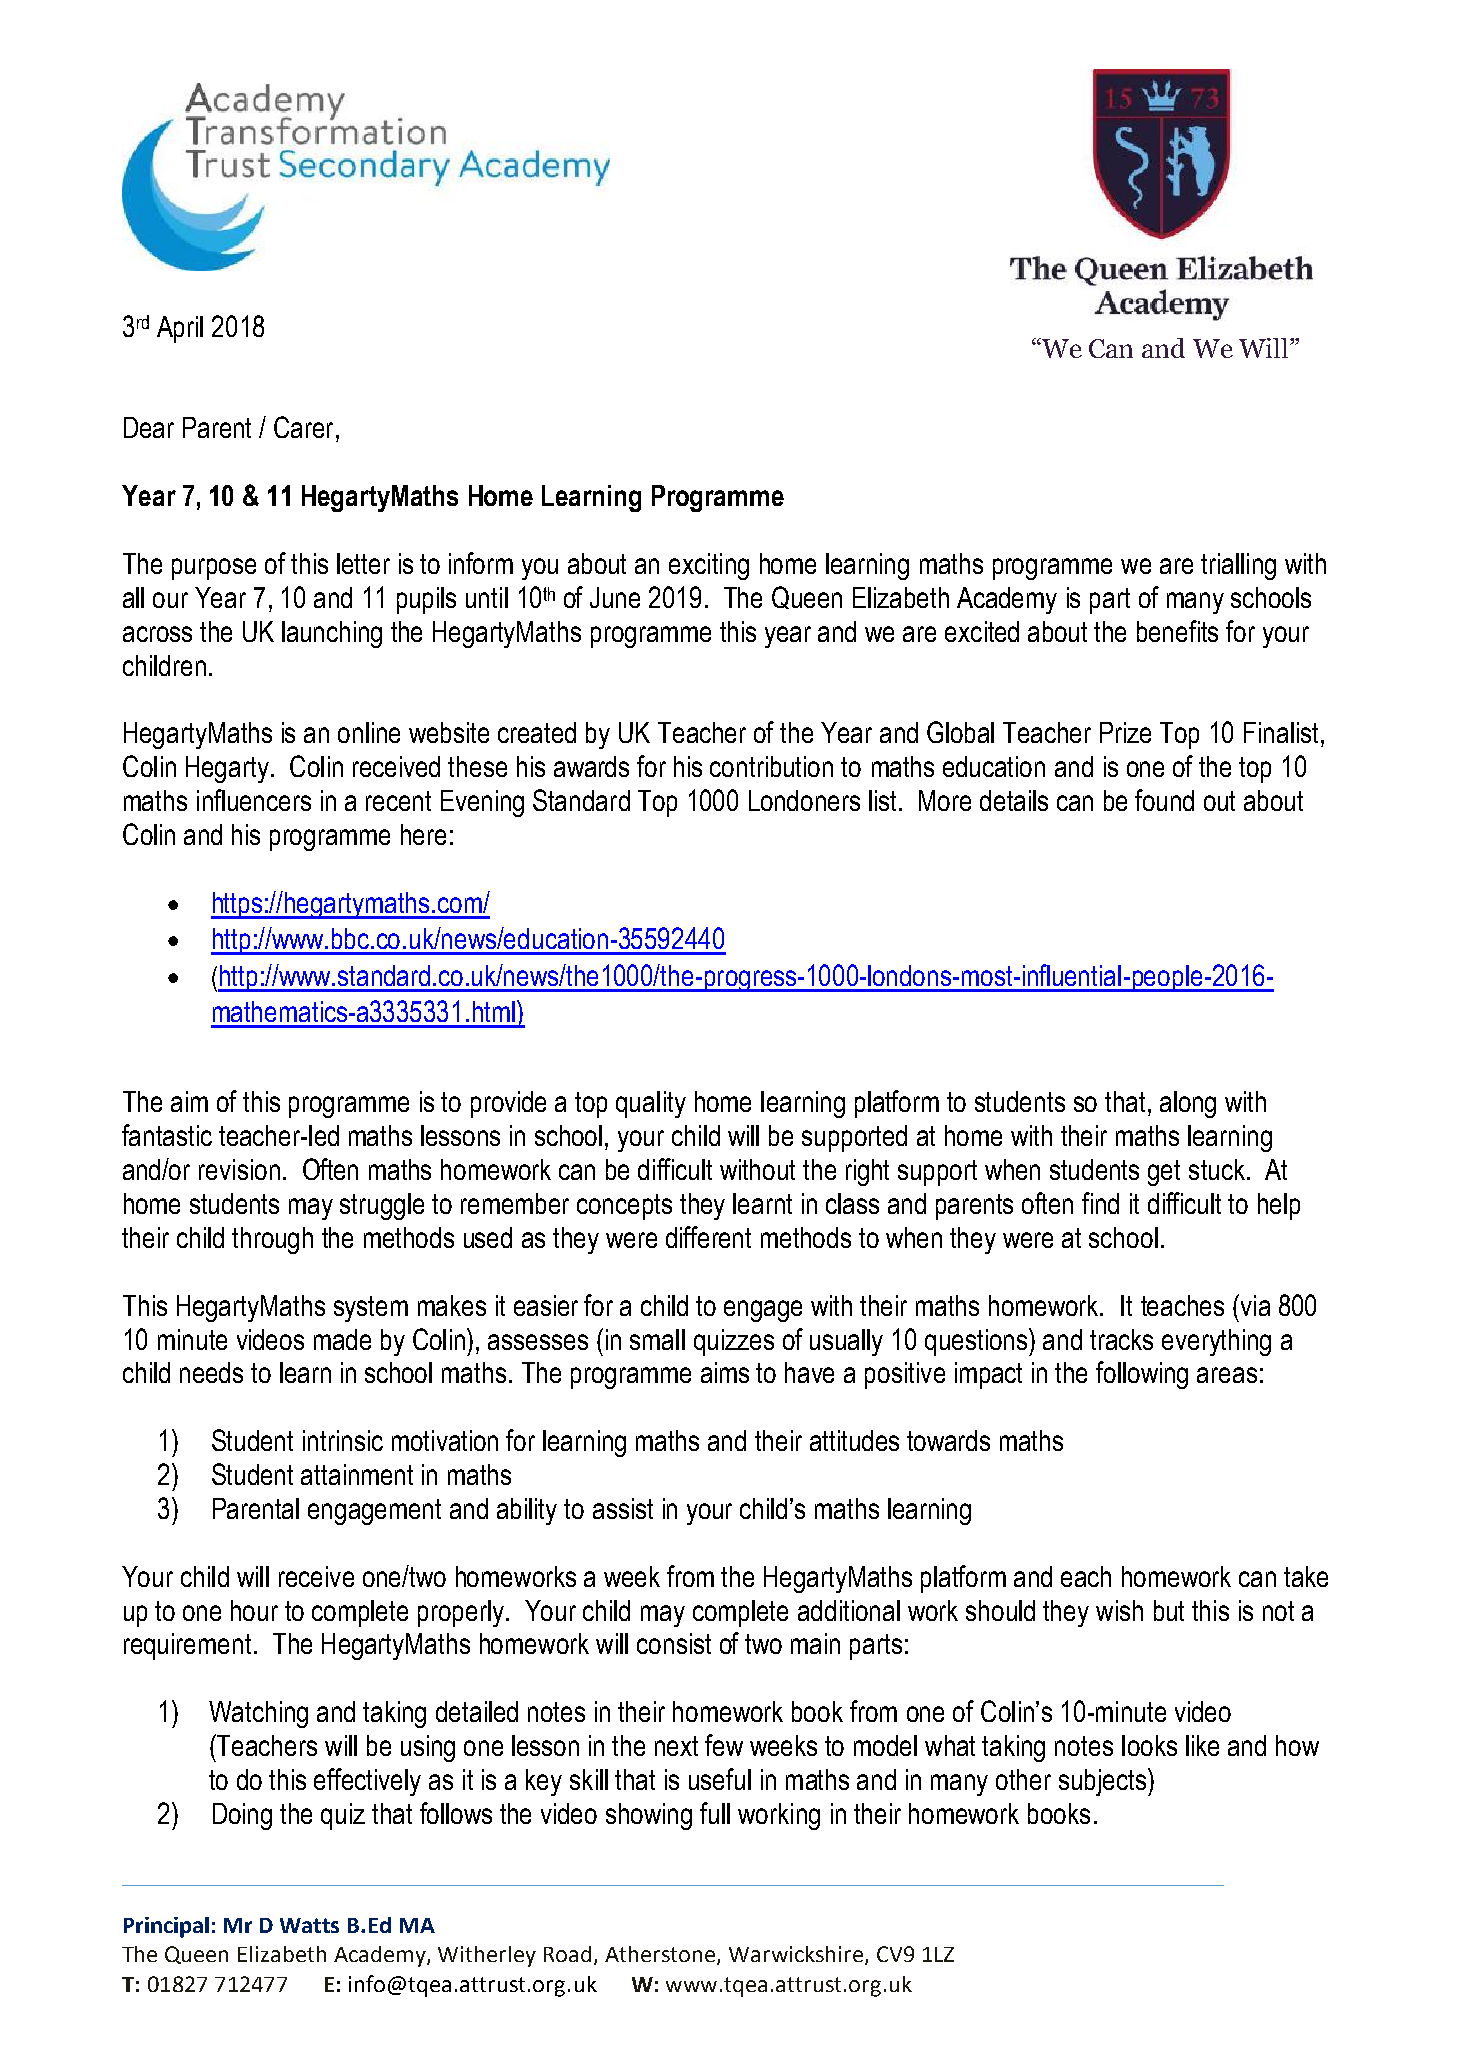 The height and width of the page is (2071, 1464). Describe the element at coordinates (303, 427) in the page. I see `Carer` at that location.
